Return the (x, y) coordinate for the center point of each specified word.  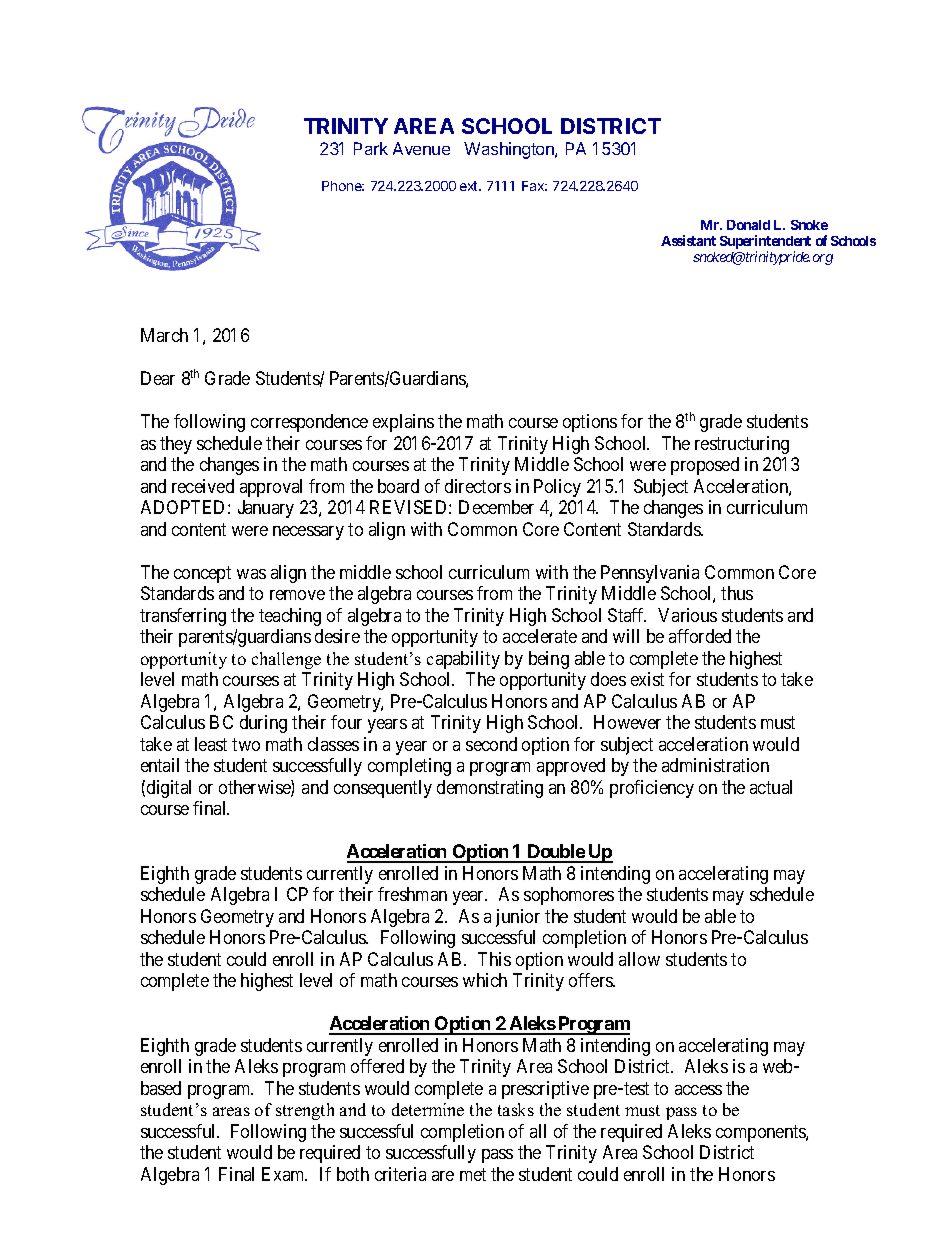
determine (428, 1109)
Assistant (688, 240)
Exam (284, 1174)
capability (463, 660)
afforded (700, 636)
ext (470, 186)
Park (371, 148)
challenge (286, 660)
